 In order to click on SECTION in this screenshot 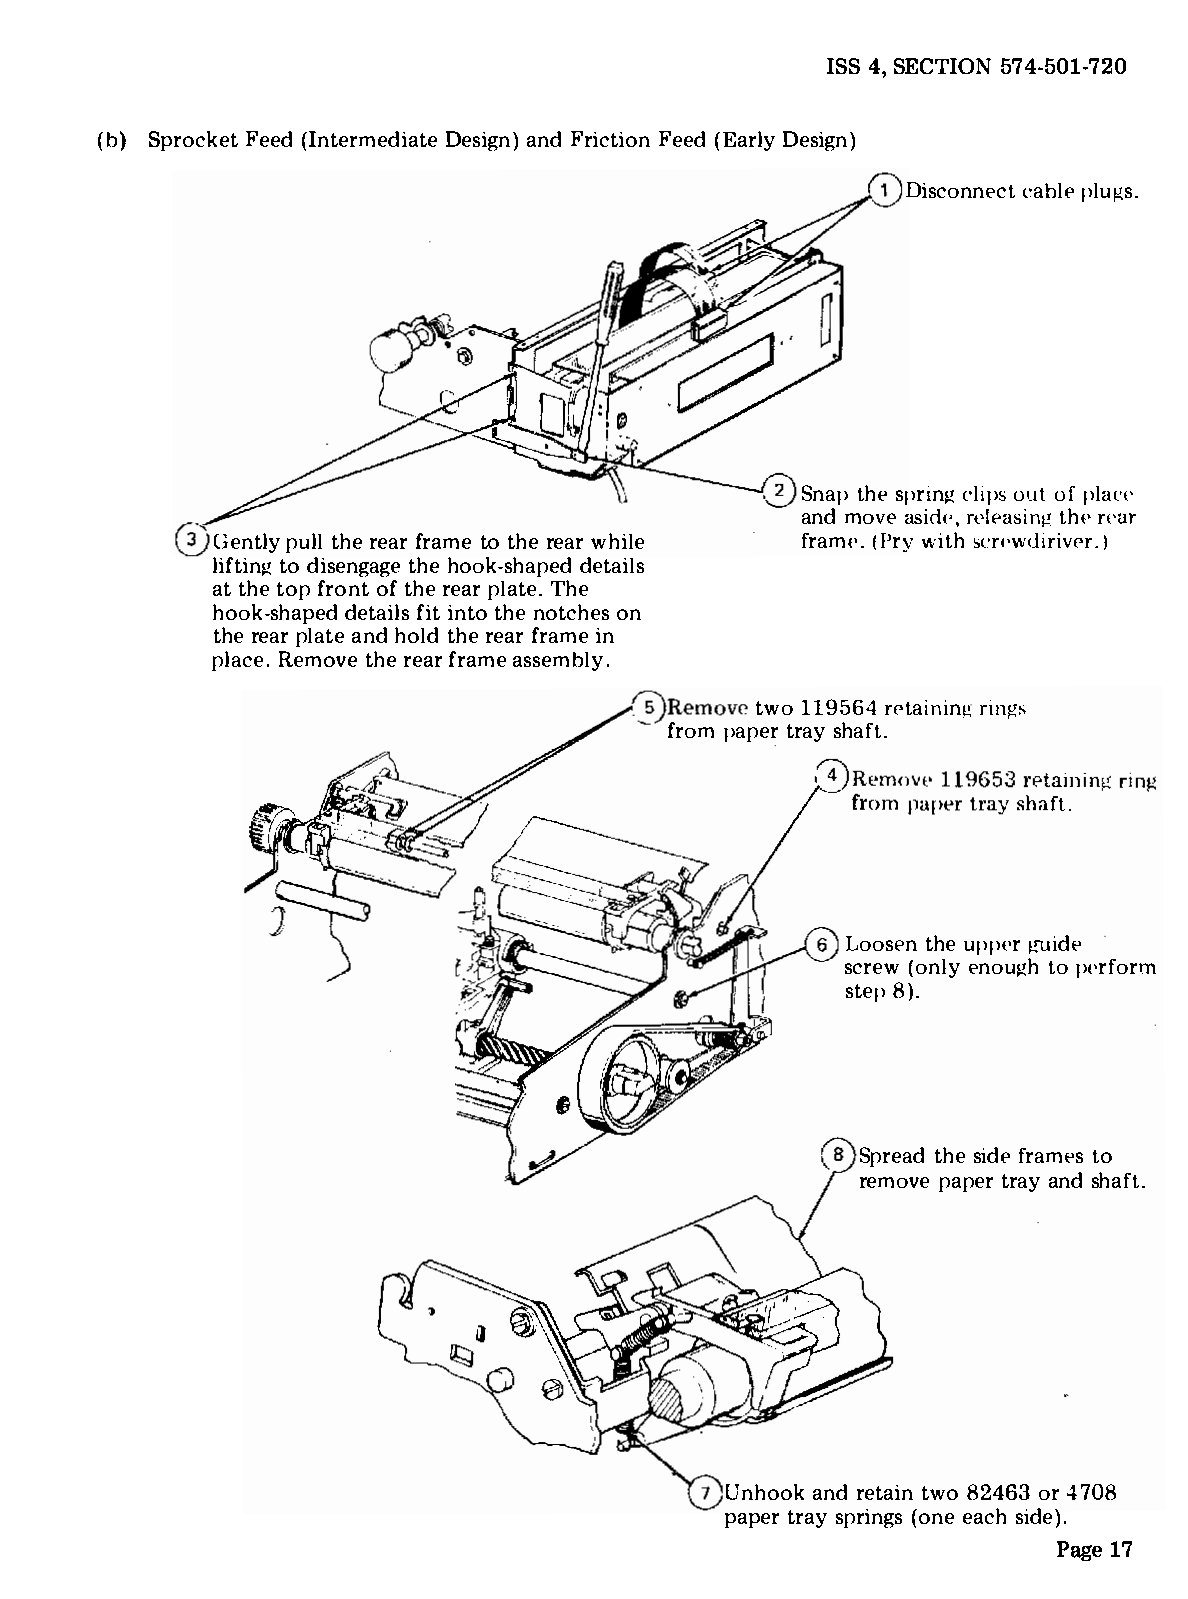, I will do `click(942, 66)`.
